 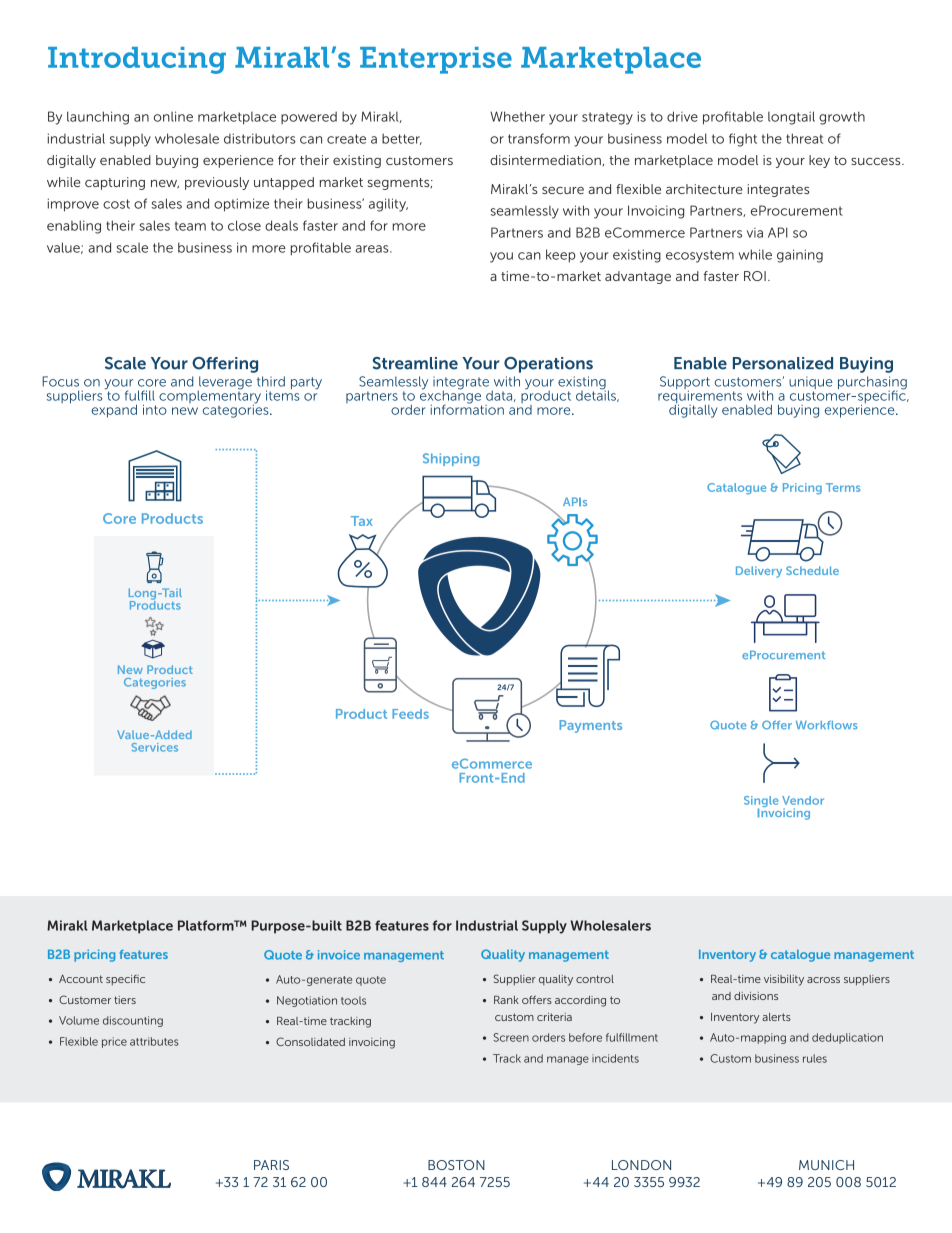 What do you see at coordinates (207, 925) in the page?
I see `Platform` at bounding box center [207, 925].
